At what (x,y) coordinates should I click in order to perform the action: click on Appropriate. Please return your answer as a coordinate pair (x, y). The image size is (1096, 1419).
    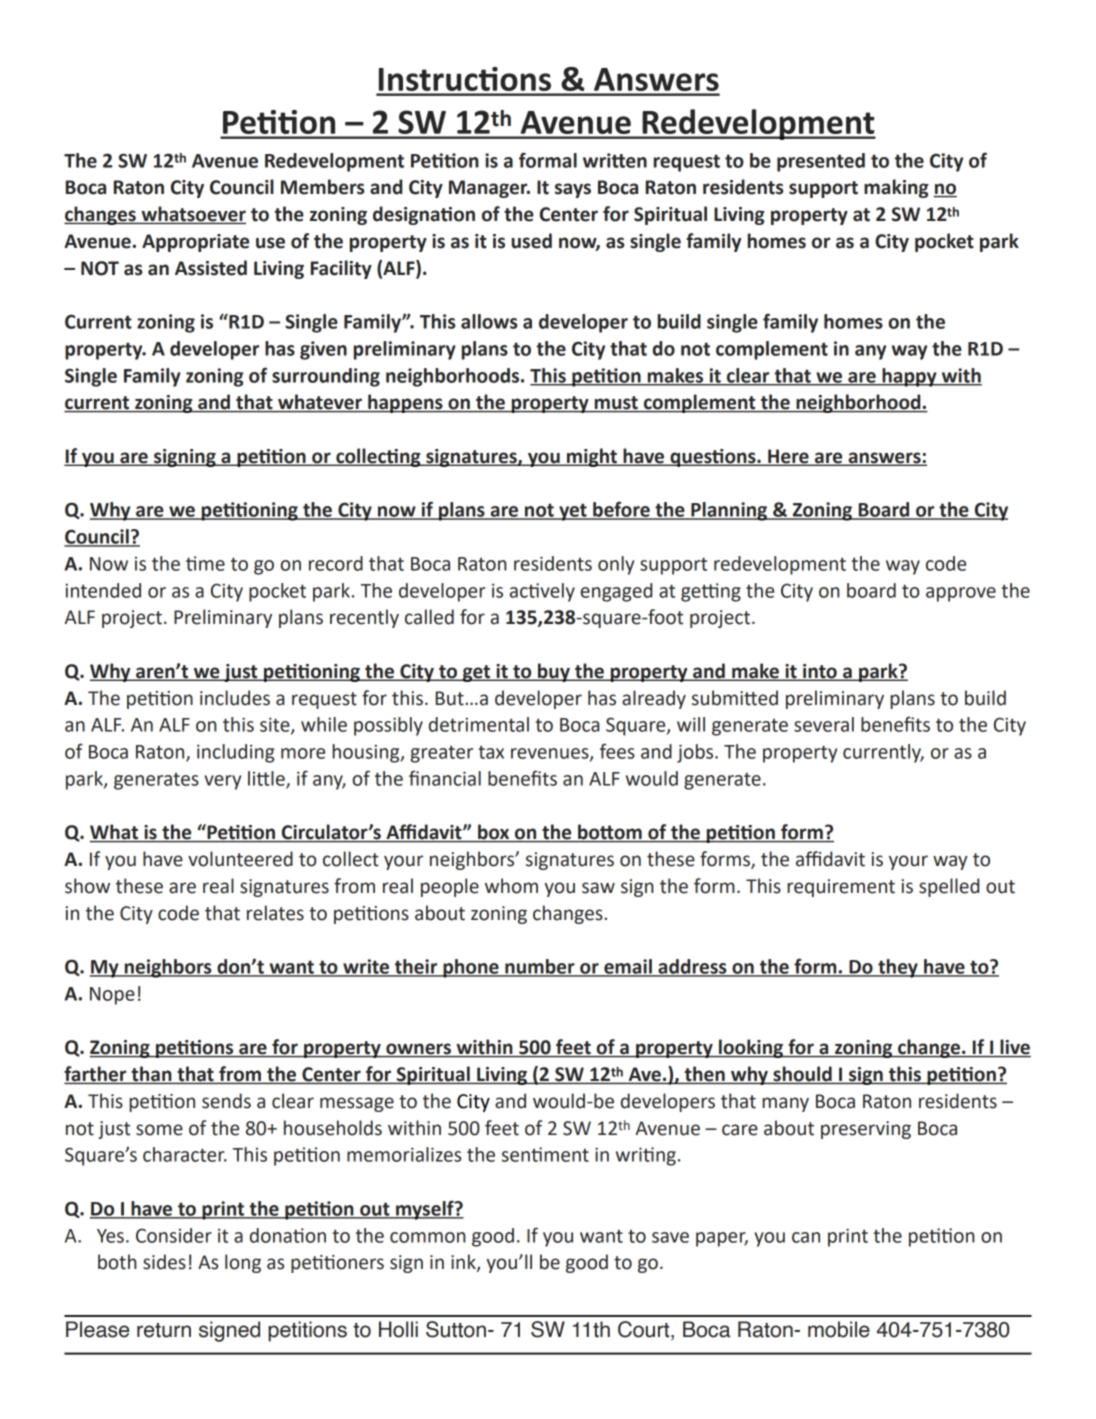
    Looking at the image, I should click on (195, 243).
